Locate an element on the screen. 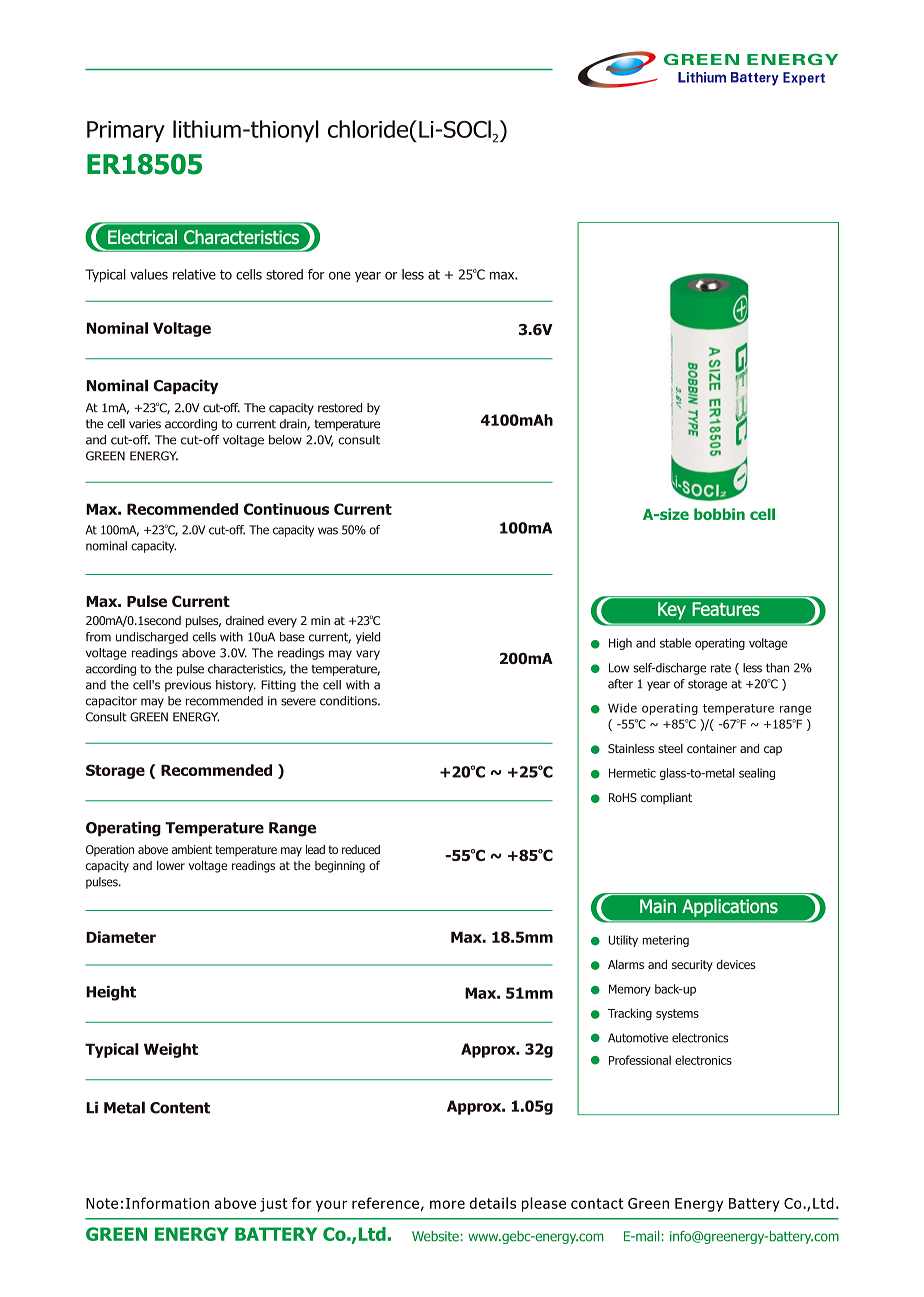  lower is located at coordinates (171, 865).
